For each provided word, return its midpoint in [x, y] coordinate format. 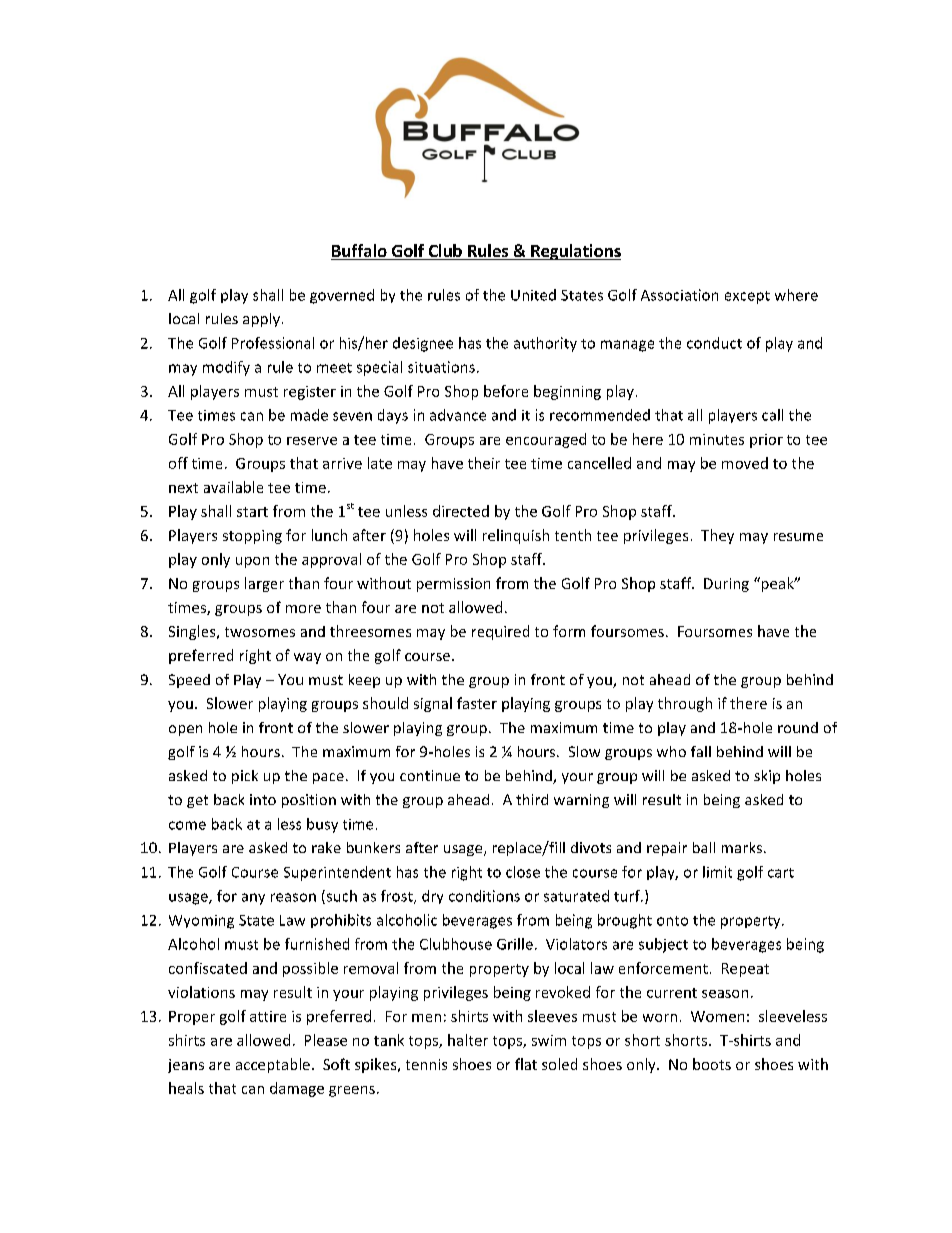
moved [745, 463]
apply [261, 320]
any [253, 899]
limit [717, 872]
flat [526, 1064]
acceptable [273, 1065]
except [747, 297]
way [307, 658]
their [484, 463]
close [523, 872]
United [533, 295]
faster [477, 703]
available [233, 487]
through [685, 704]
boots [712, 1064]
